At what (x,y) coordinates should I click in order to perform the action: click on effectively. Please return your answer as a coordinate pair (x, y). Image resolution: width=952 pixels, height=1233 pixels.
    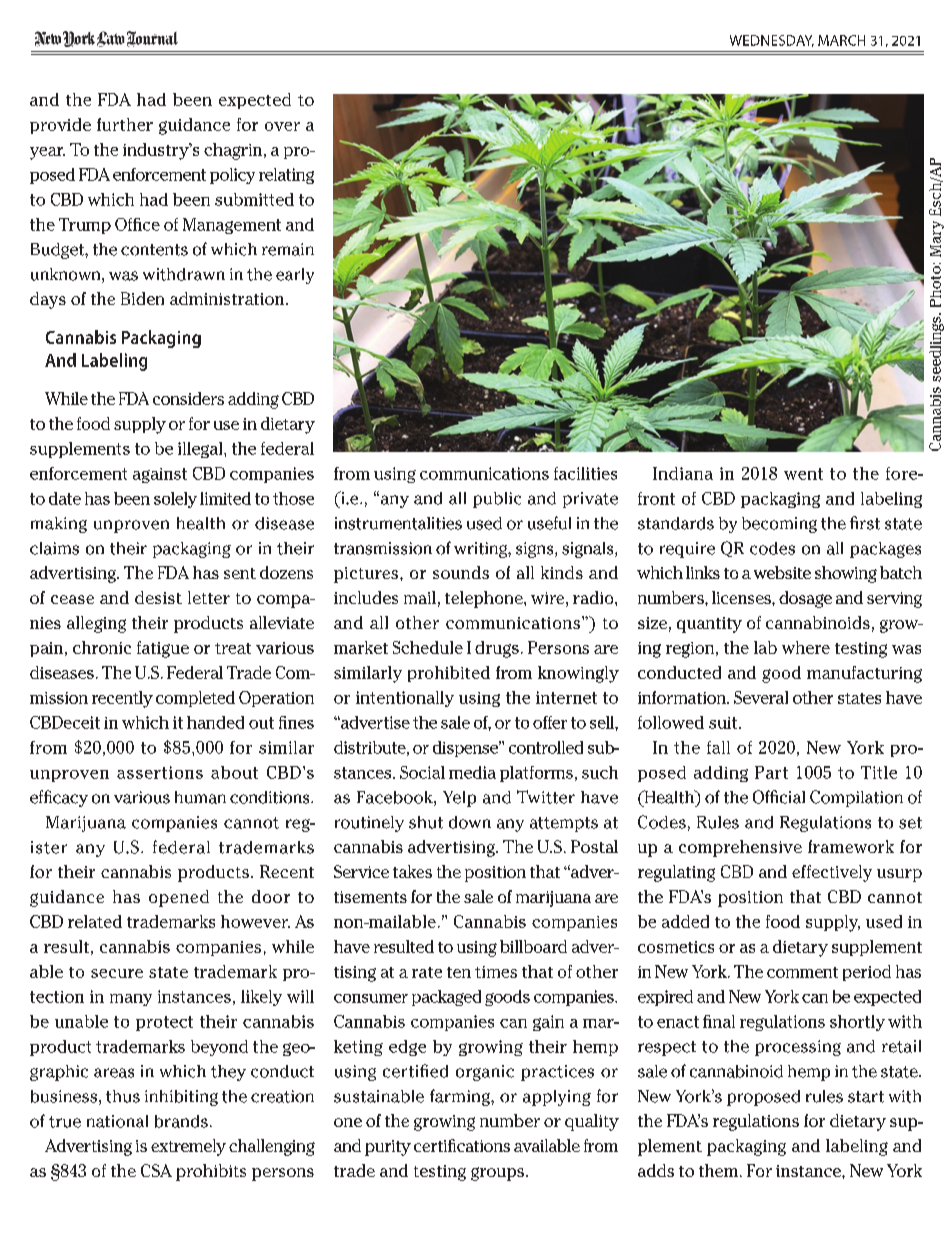
    Looking at the image, I should click on (832, 873).
